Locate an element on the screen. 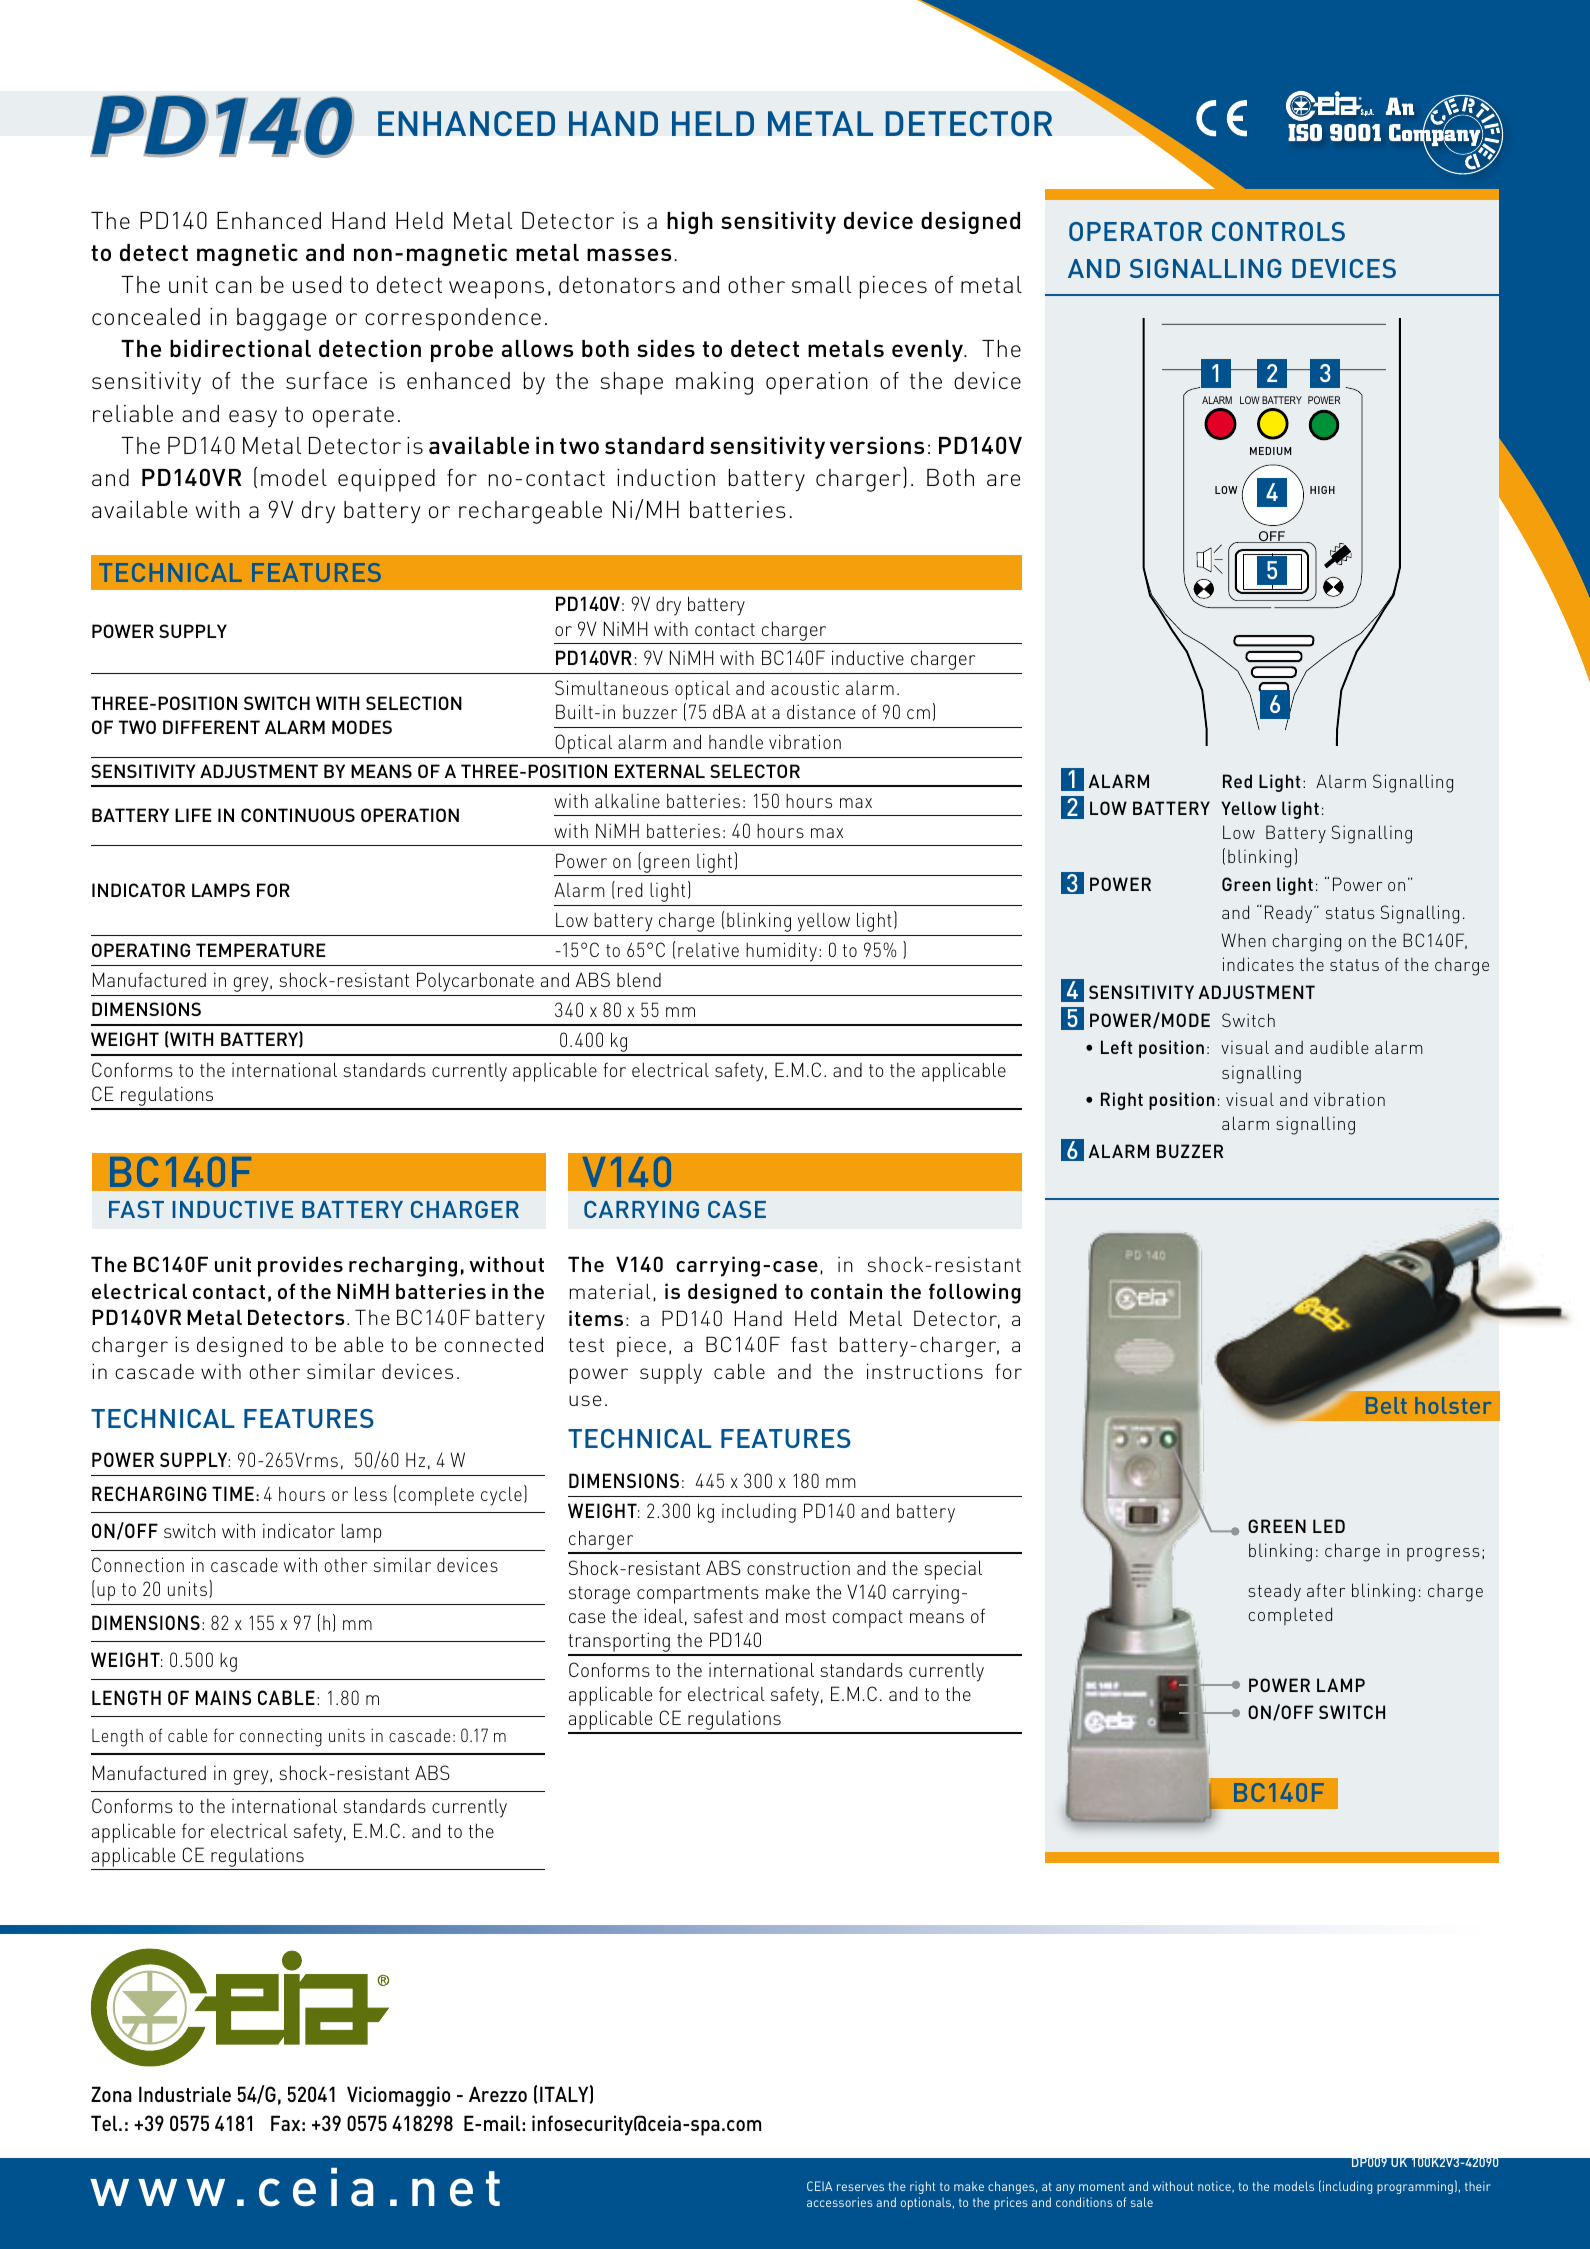 The image size is (1590, 2249). temperature is located at coordinates (261, 950).
